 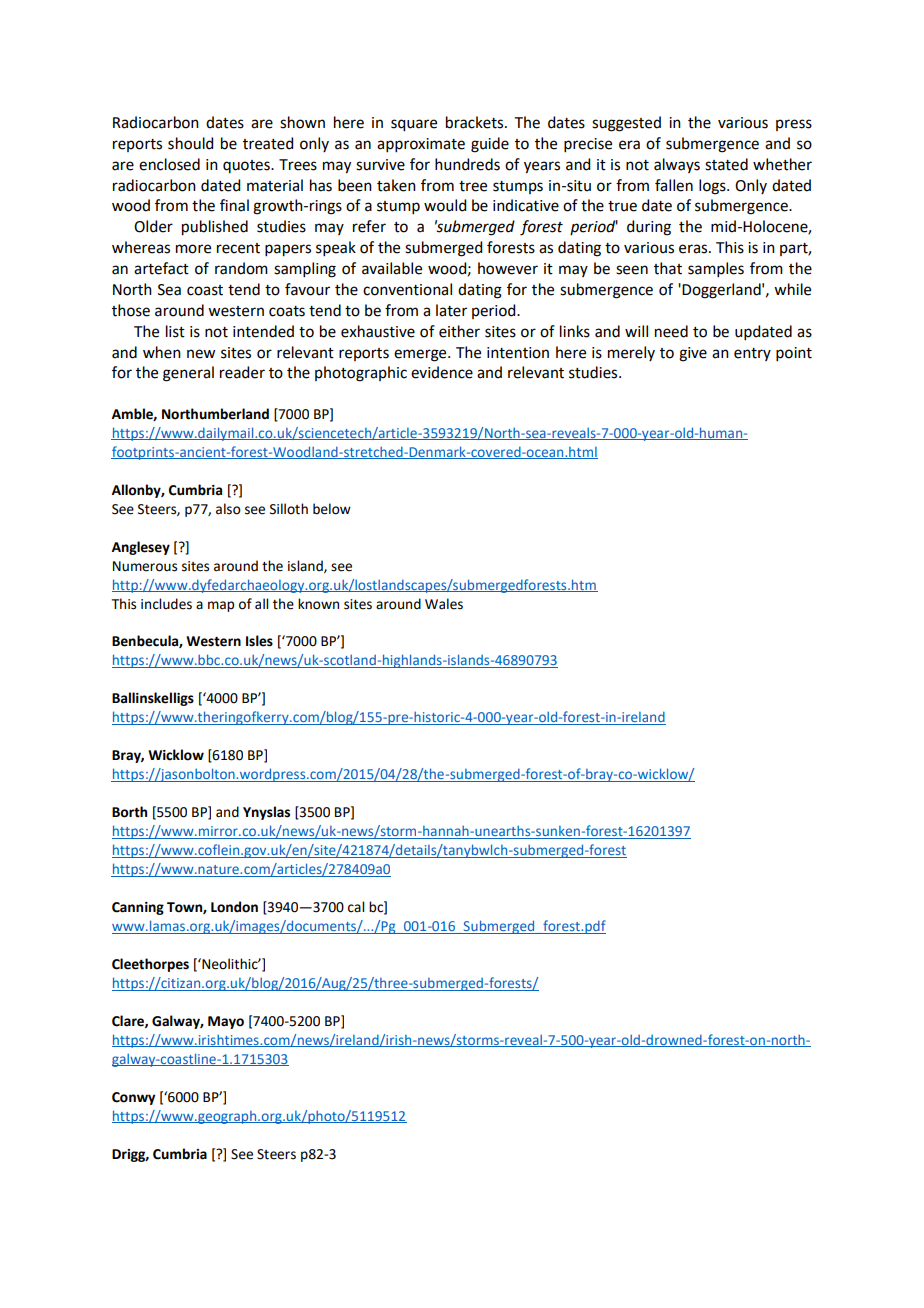 What do you see at coordinates (467, 164) in the page?
I see `hundreds` at bounding box center [467, 164].
